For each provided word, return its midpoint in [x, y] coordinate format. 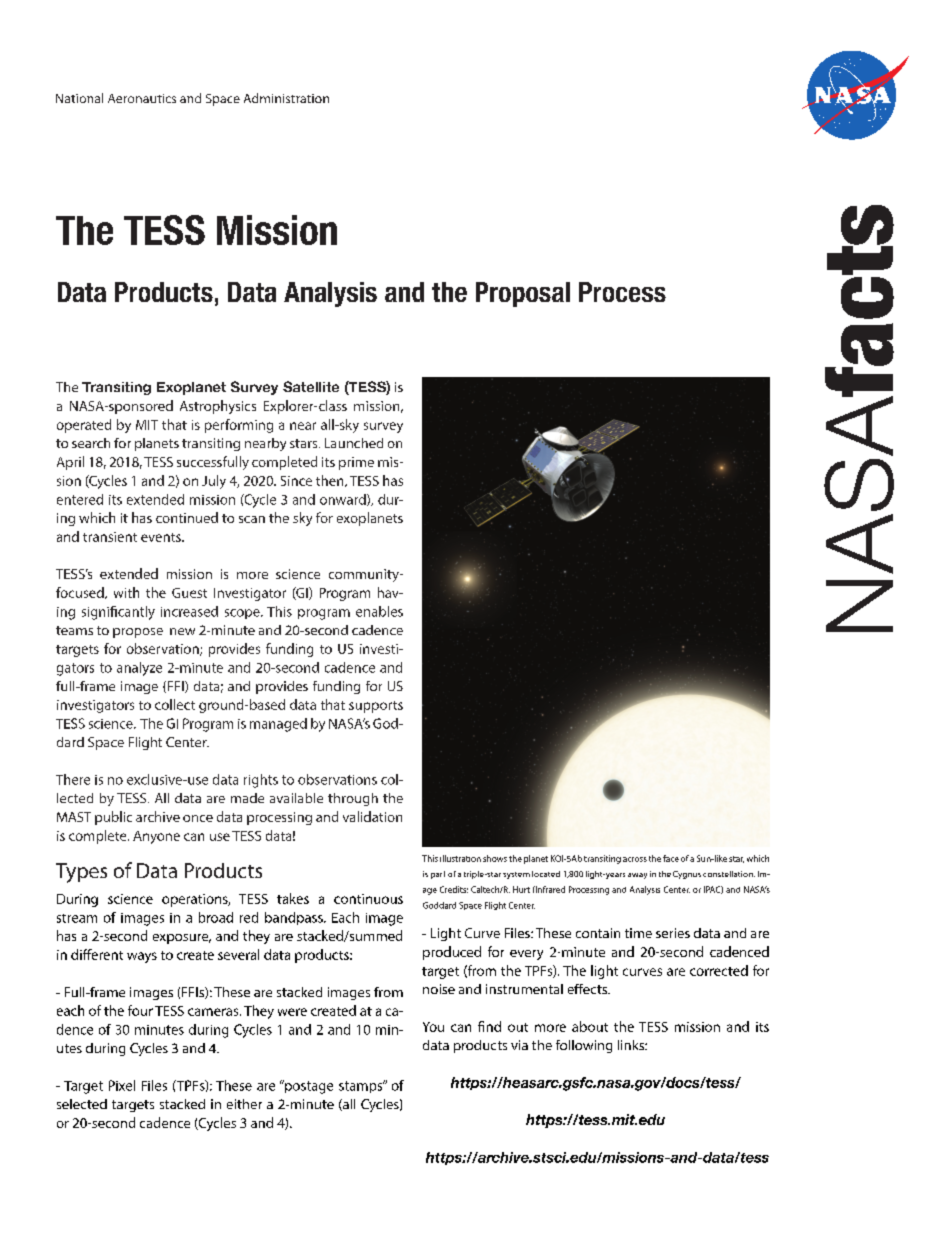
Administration [286, 98]
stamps [362, 1086]
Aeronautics [142, 98]
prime [356, 463]
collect [175, 704]
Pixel [122, 1085]
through [353, 799]
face [671, 858]
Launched [354, 443]
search [91, 443]
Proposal [523, 294]
